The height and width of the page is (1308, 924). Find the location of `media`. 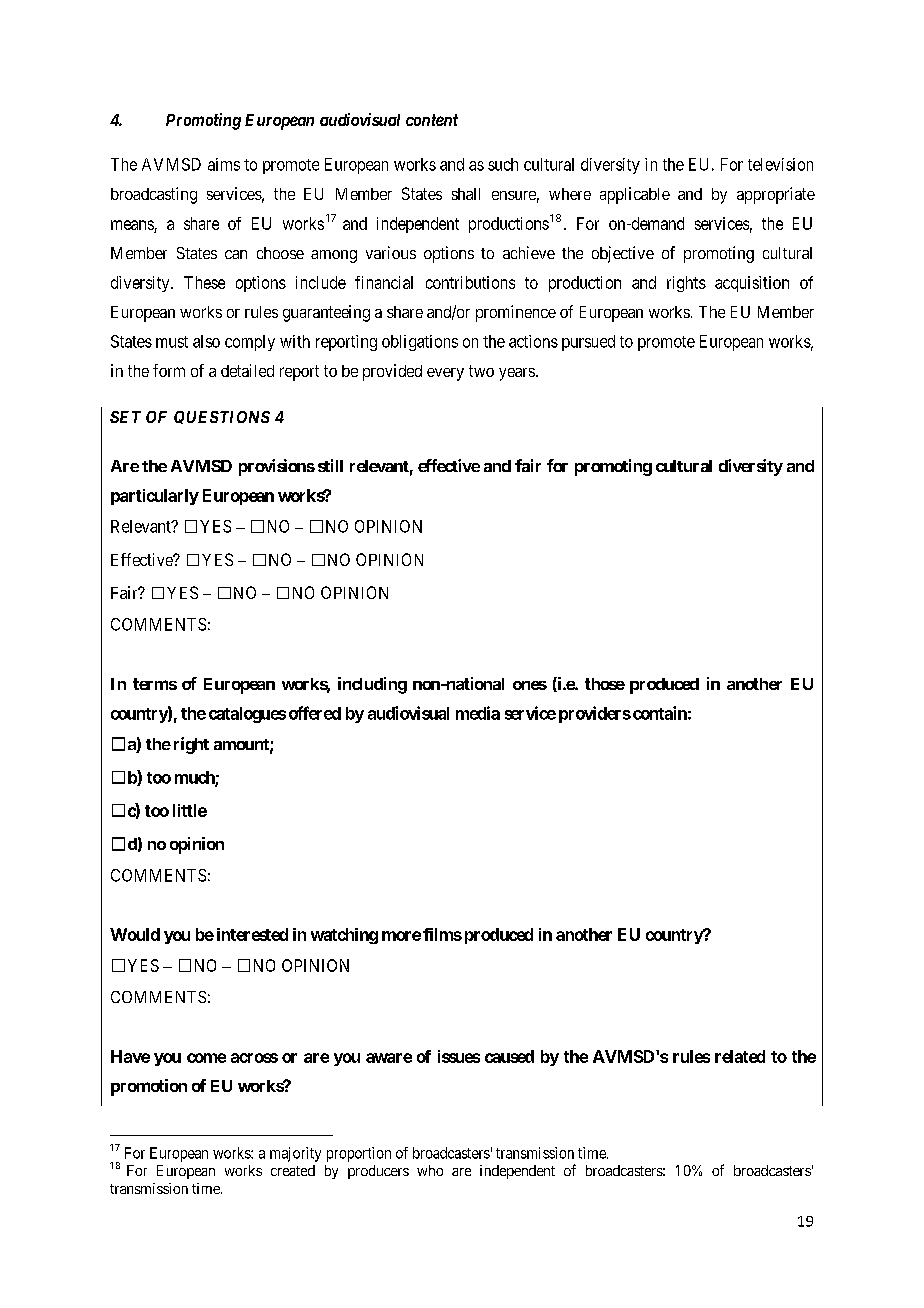

media is located at coordinates (478, 713).
